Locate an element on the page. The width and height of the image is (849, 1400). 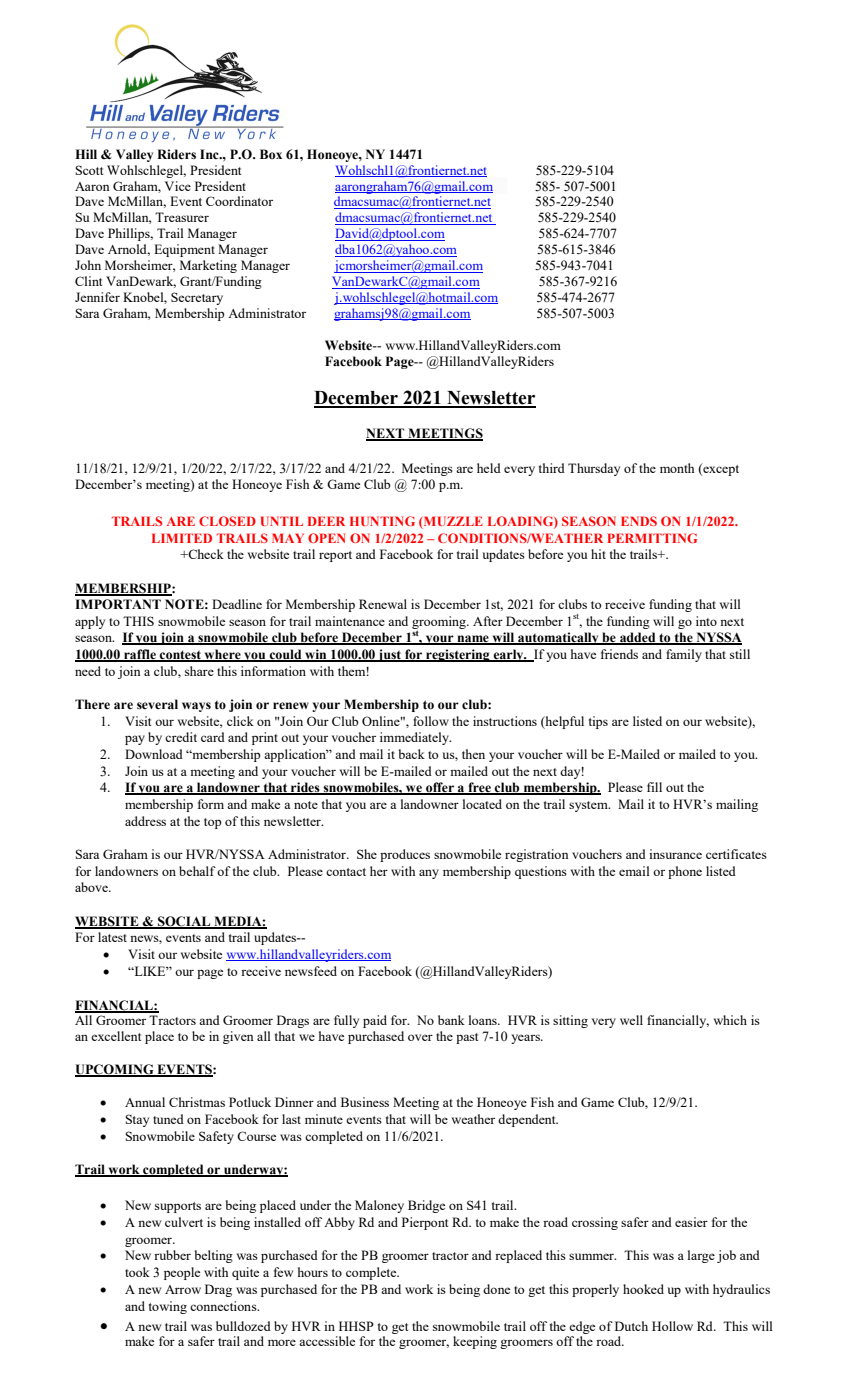
PERMITTING is located at coordinates (652, 538).
